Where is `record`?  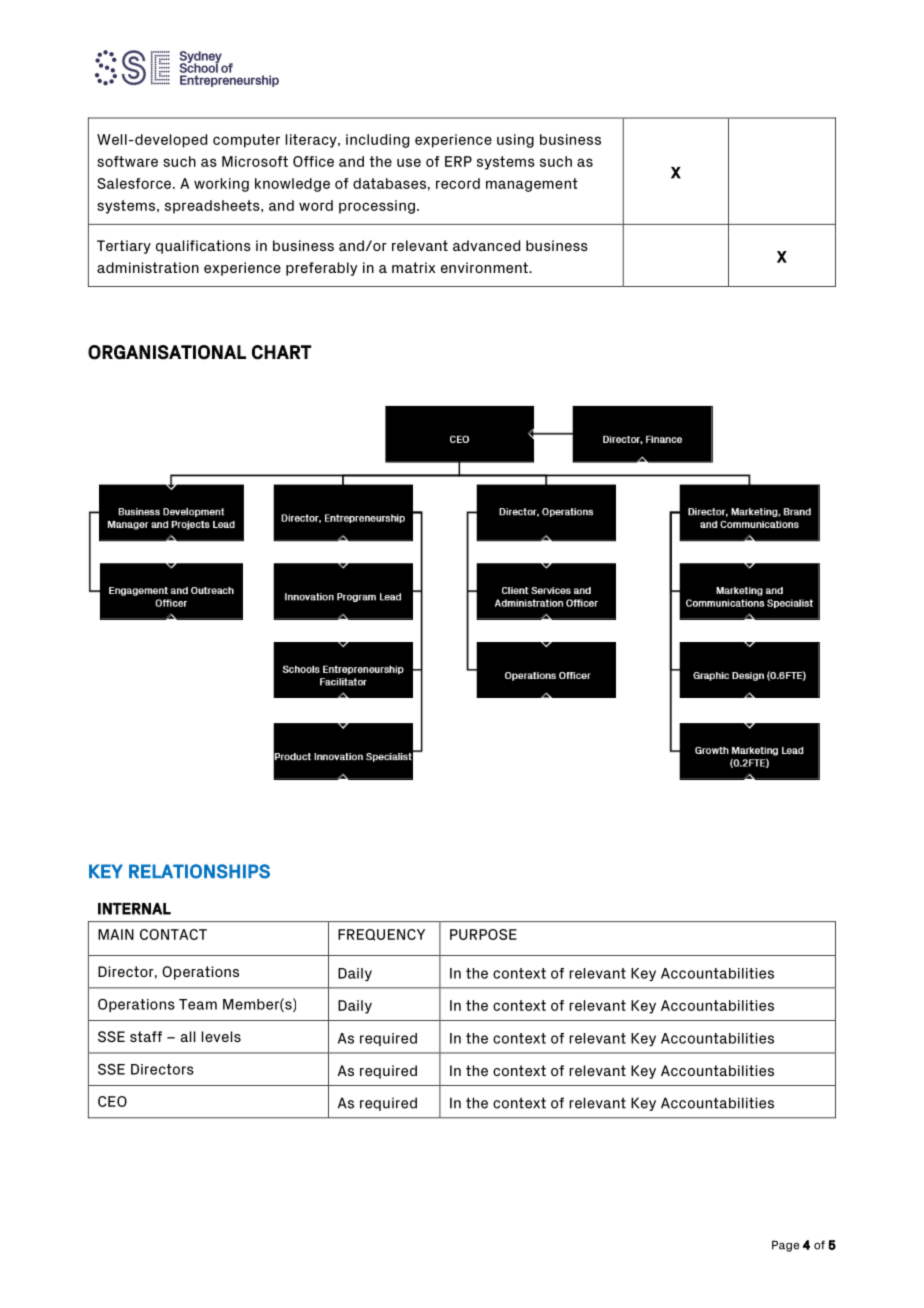
record is located at coordinates (458, 183).
